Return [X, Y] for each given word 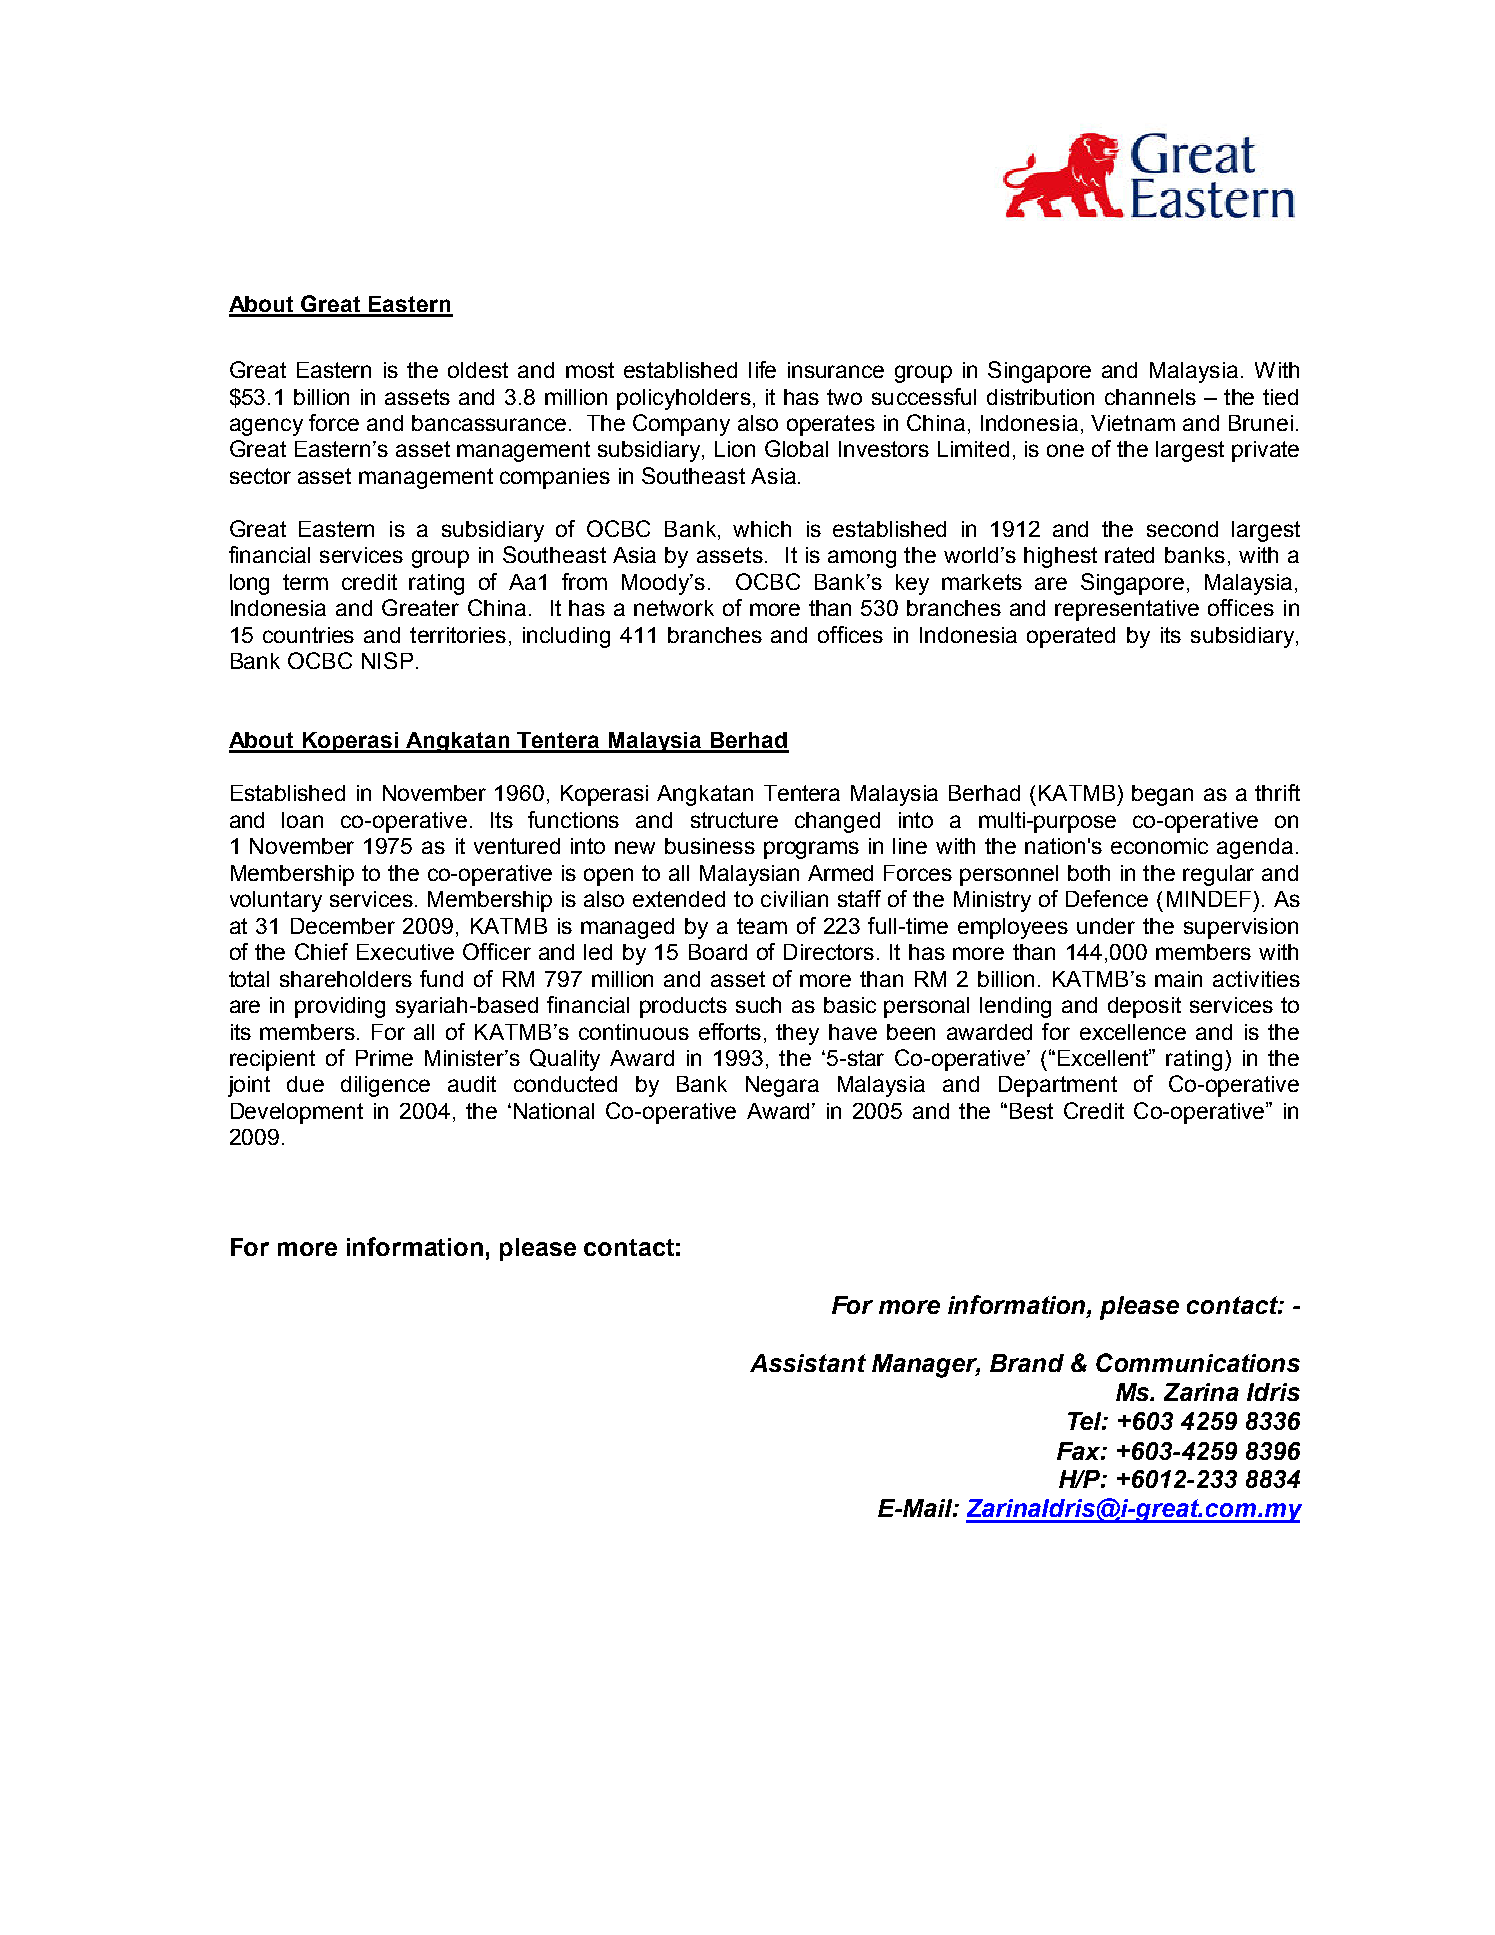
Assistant [808, 1363]
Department [1058, 1086]
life [762, 369]
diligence [385, 1086]
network [674, 608]
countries [308, 635]
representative [1127, 610]
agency [266, 427]
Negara [782, 1086]
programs [811, 850]
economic [1159, 846]
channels [1150, 397]
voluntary [276, 901]
